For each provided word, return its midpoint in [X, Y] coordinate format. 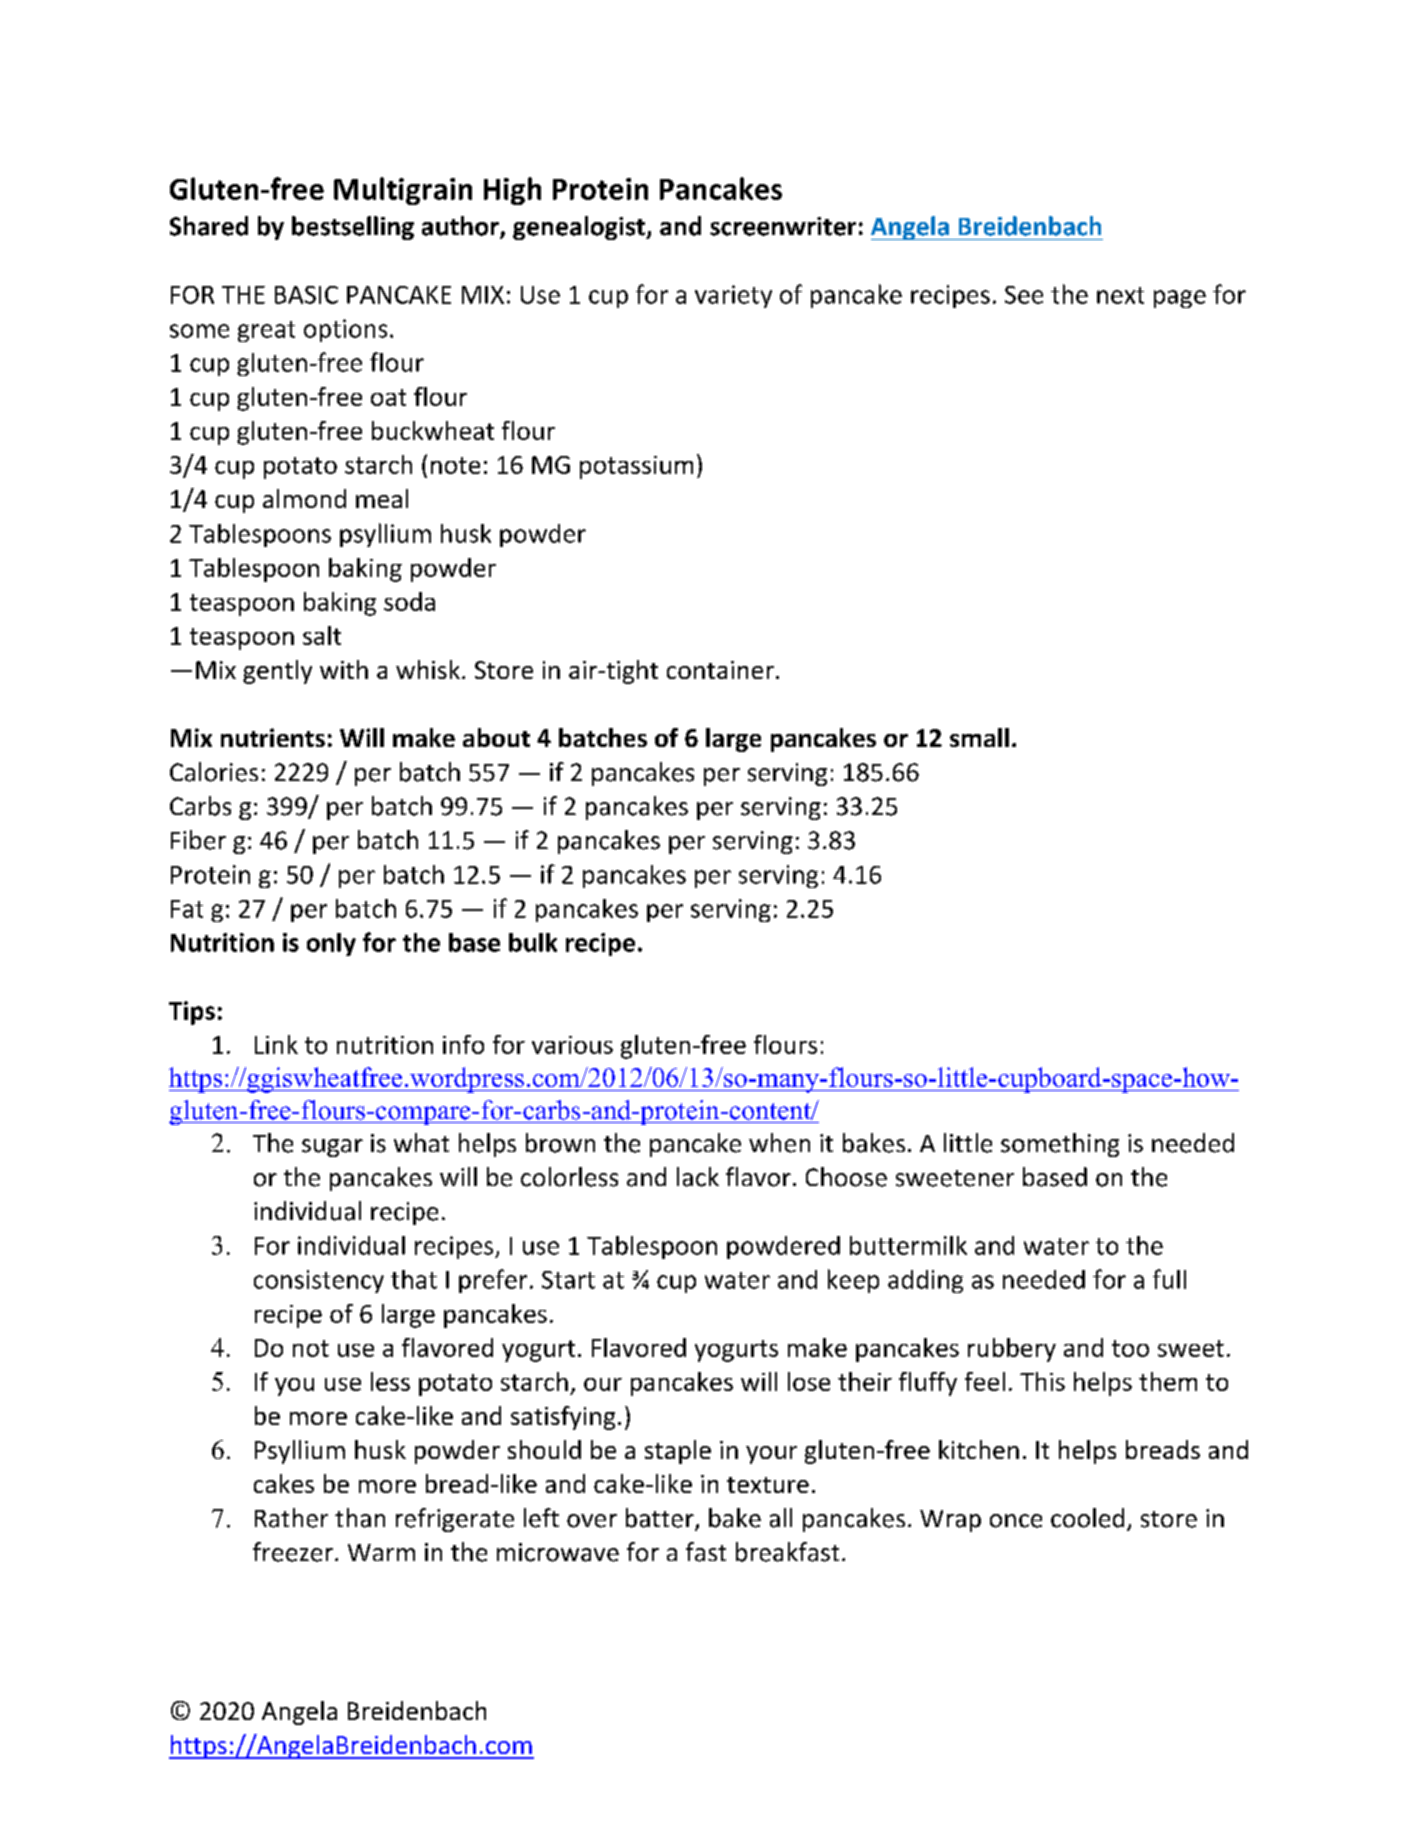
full [1169, 1279]
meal [382, 498]
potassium [636, 467]
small [979, 737]
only [331, 944]
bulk [533, 942]
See [1024, 295]
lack [698, 1177]
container [720, 670]
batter [661, 1519]
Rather [291, 1518]
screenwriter [783, 226]
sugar [332, 1148]
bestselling [353, 228]
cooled [1087, 1518]
